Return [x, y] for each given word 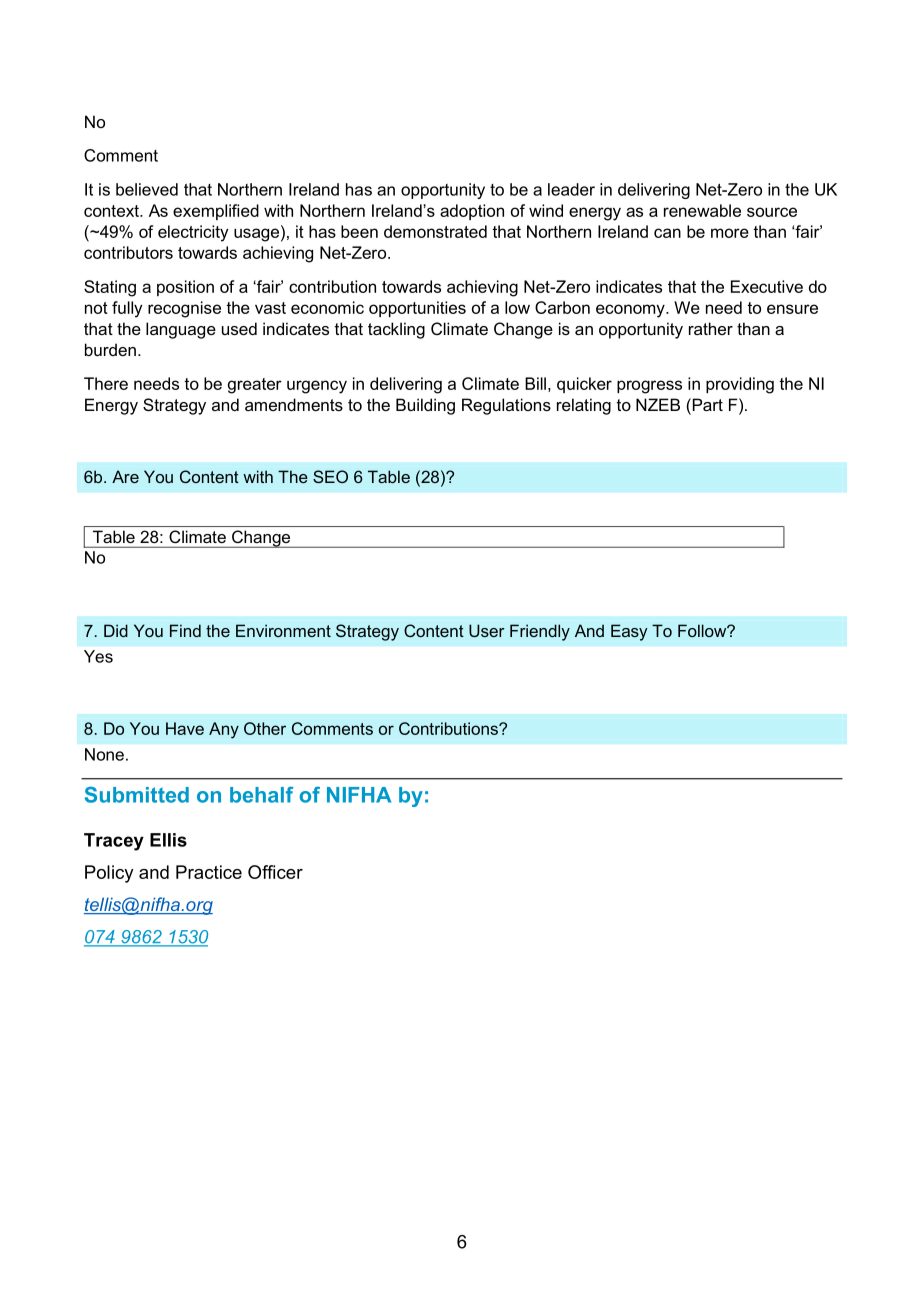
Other [265, 728]
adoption [472, 212]
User [487, 630]
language [181, 330]
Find [185, 630]
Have [185, 728]
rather [711, 328]
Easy [629, 632]
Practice [209, 872]
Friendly [540, 632]
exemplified [216, 212]
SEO [330, 476]
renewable [702, 210]
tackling [396, 330]
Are [125, 476]
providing [740, 385]
